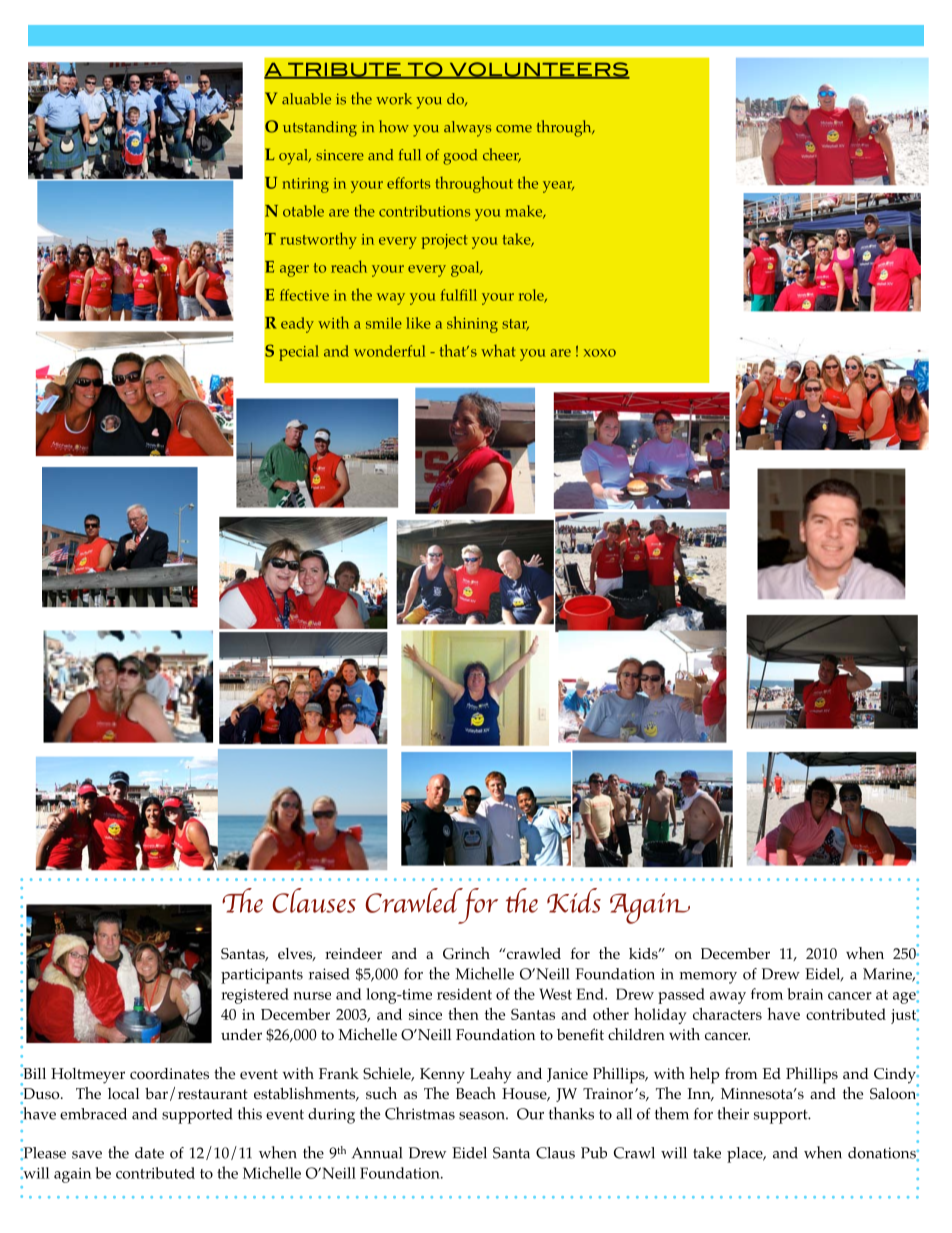  I want to click on what, so click(498, 350).
